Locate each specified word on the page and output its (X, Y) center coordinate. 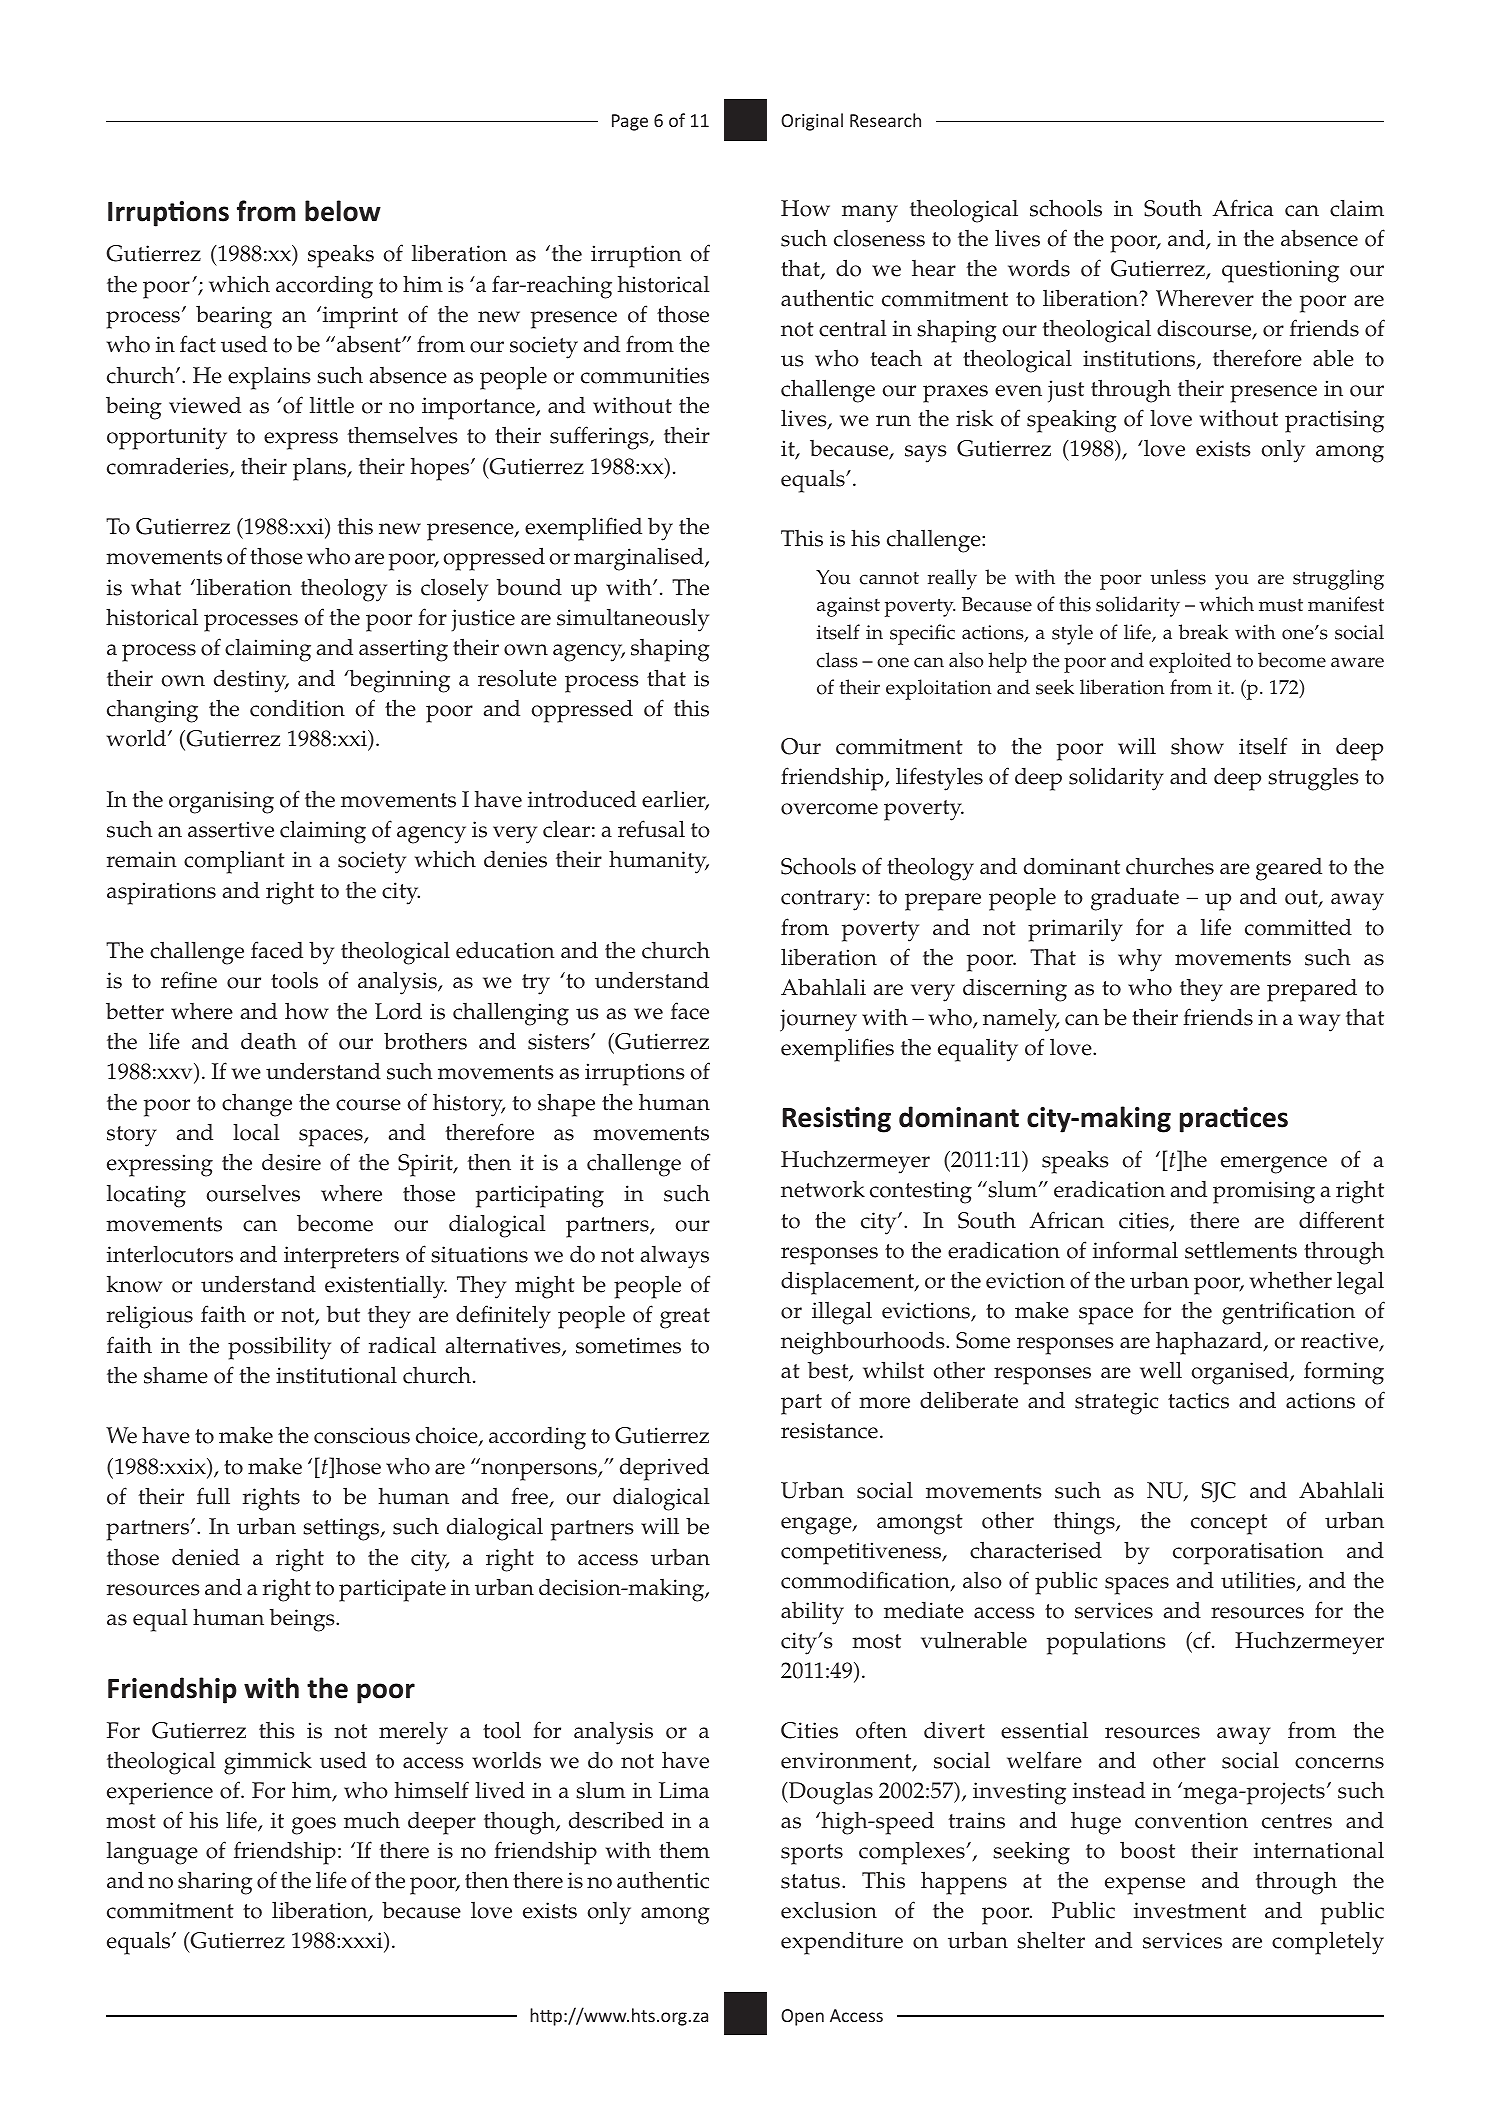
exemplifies (837, 1050)
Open (802, 2017)
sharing (215, 1883)
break (1203, 632)
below (343, 211)
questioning (1280, 271)
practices (1234, 1120)
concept (1229, 1524)
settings (342, 1529)
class (837, 660)
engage (817, 1526)
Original (812, 122)
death (269, 1041)
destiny (251, 681)
